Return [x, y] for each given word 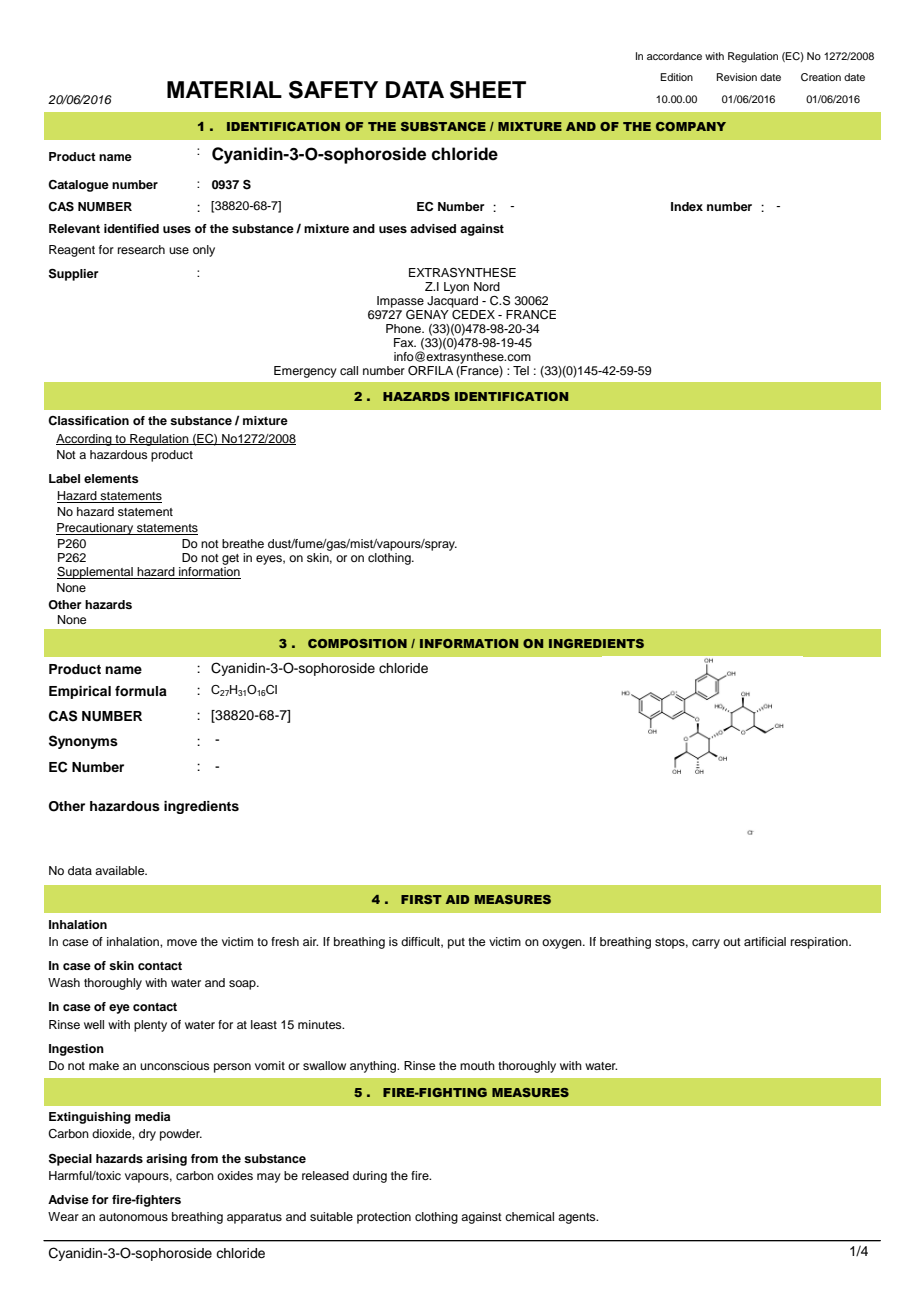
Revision [737, 77]
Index [687, 206]
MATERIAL [224, 89]
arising [166, 1160]
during [370, 1177]
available [121, 870]
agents [578, 1218]
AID [457, 899]
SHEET [488, 90]
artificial [765, 941]
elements [111, 478]
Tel [521, 370]
